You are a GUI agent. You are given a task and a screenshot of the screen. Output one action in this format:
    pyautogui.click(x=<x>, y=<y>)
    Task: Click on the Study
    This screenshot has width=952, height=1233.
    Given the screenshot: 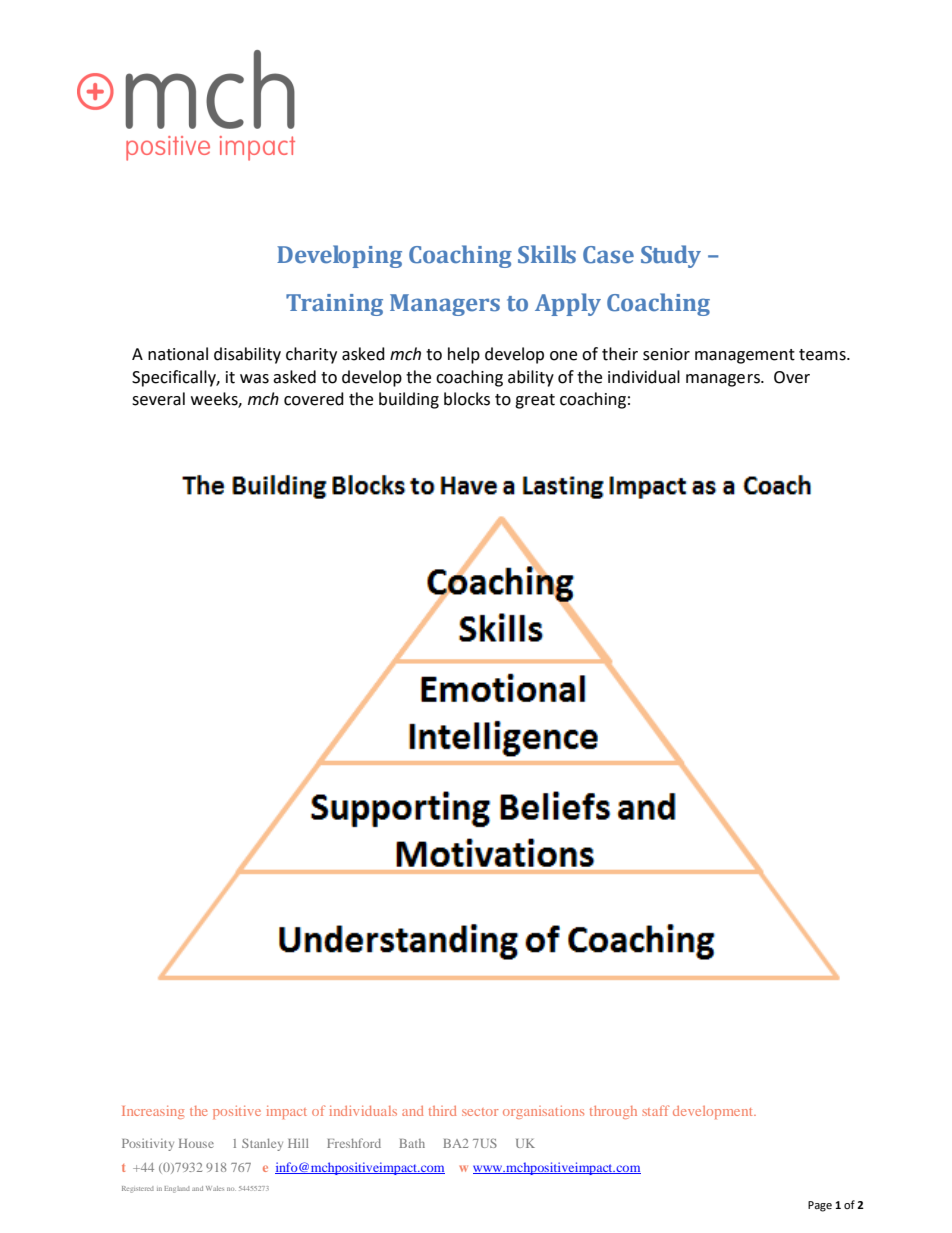 What is the action you would take?
    pyautogui.click(x=671, y=256)
